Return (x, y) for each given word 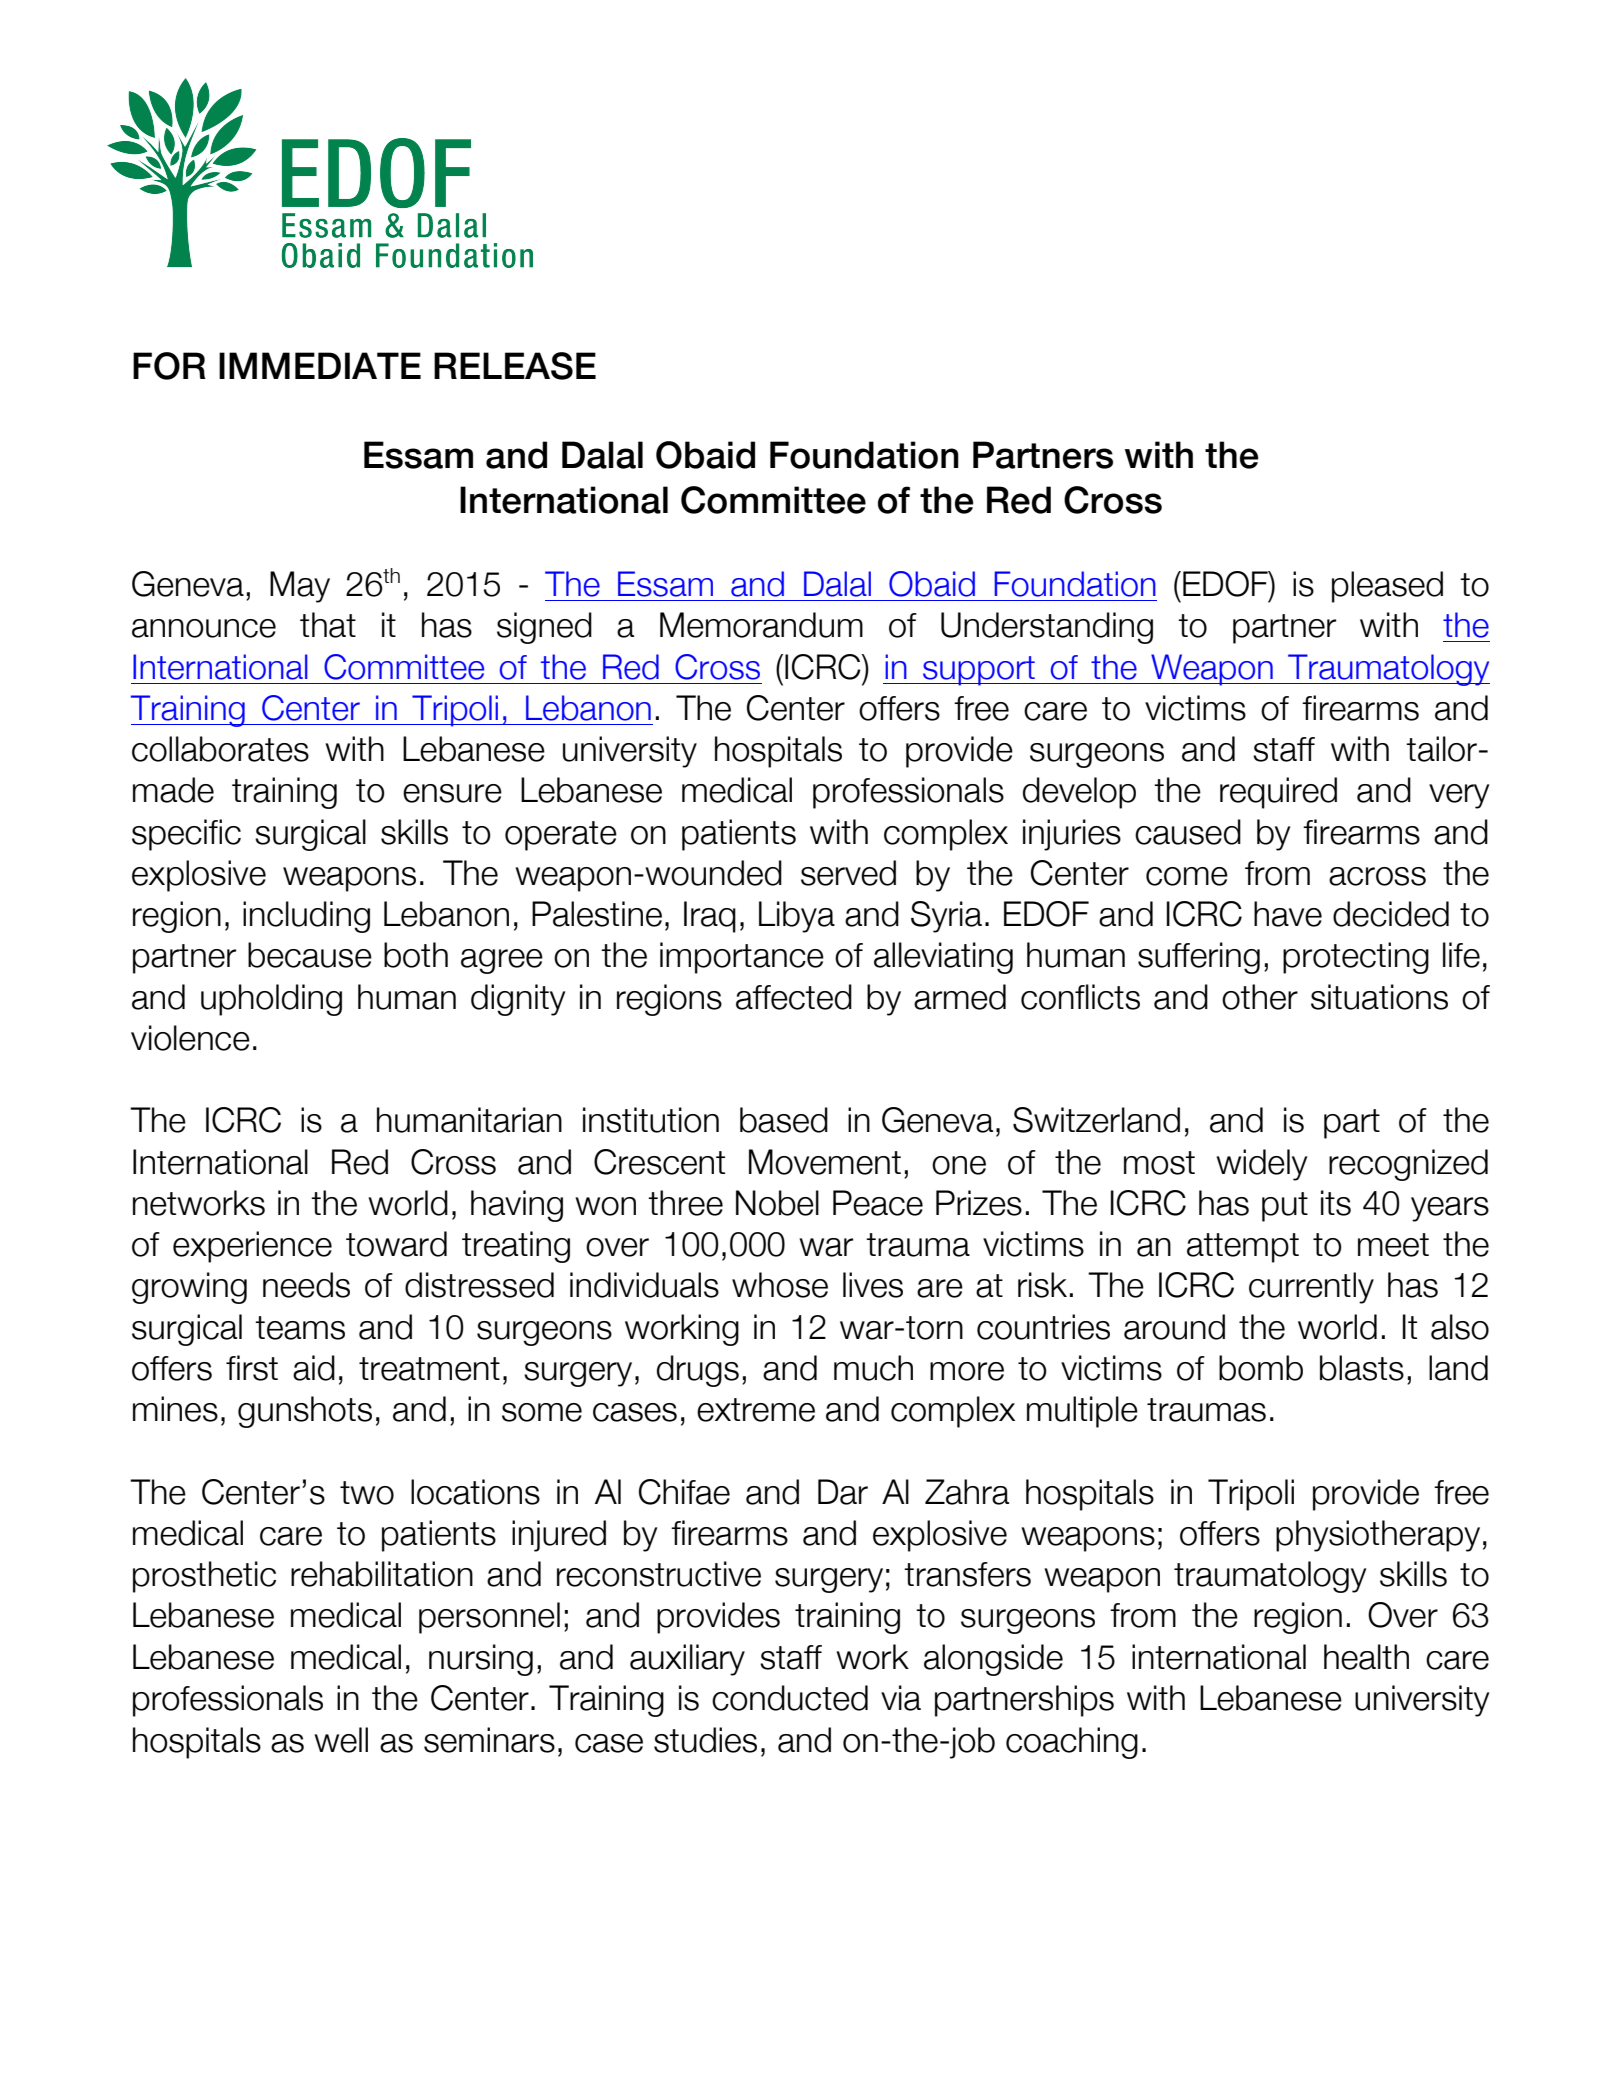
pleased (1387, 587)
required (1278, 793)
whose (780, 1285)
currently (1311, 1288)
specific (186, 835)
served (848, 873)
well (341, 1740)
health (1366, 1657)
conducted (790, 1698)
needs (306, 1285)
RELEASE (515, 366)
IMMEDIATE (320, 365)
